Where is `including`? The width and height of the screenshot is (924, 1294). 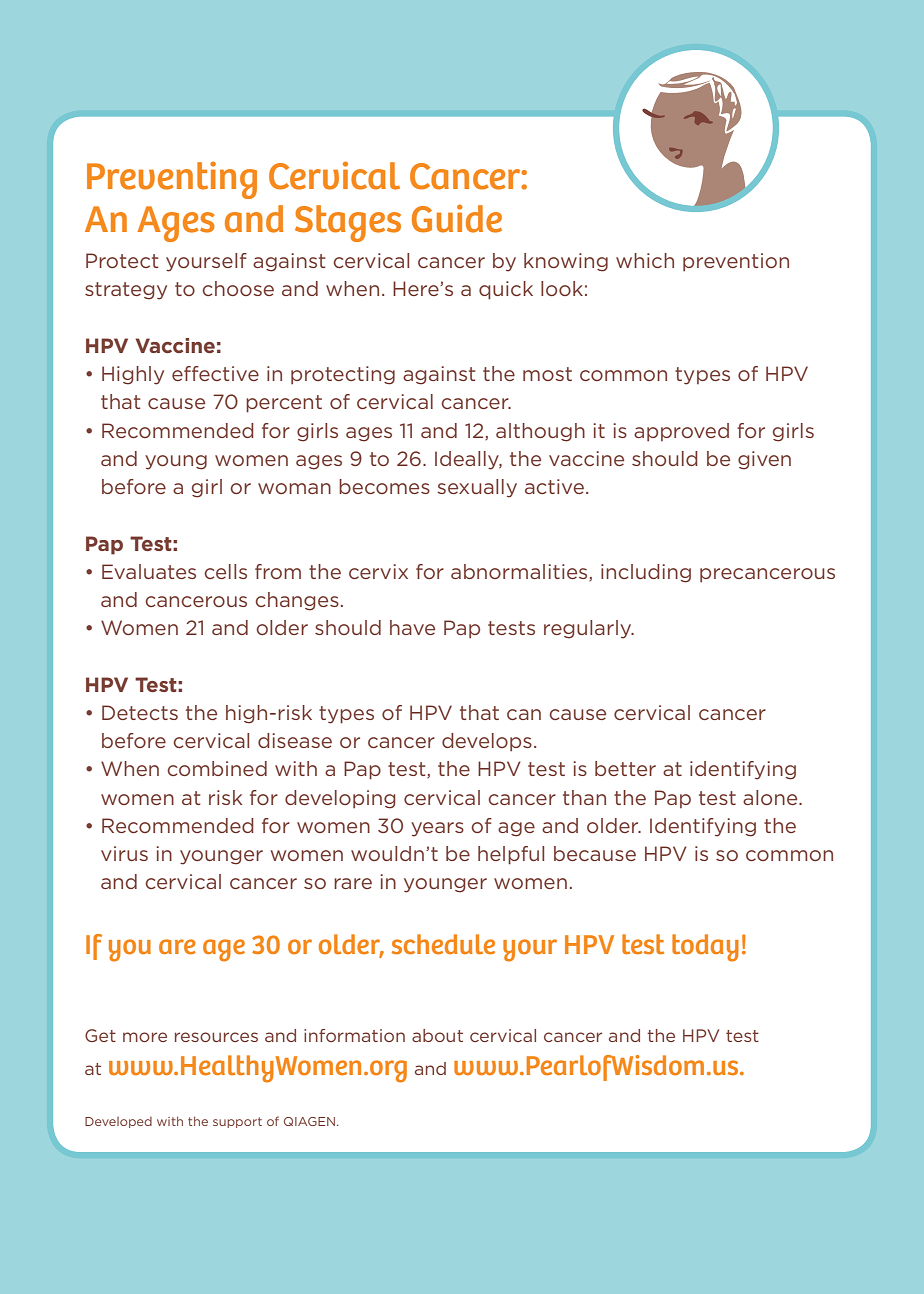
including is located at coordinates (646, 573).
